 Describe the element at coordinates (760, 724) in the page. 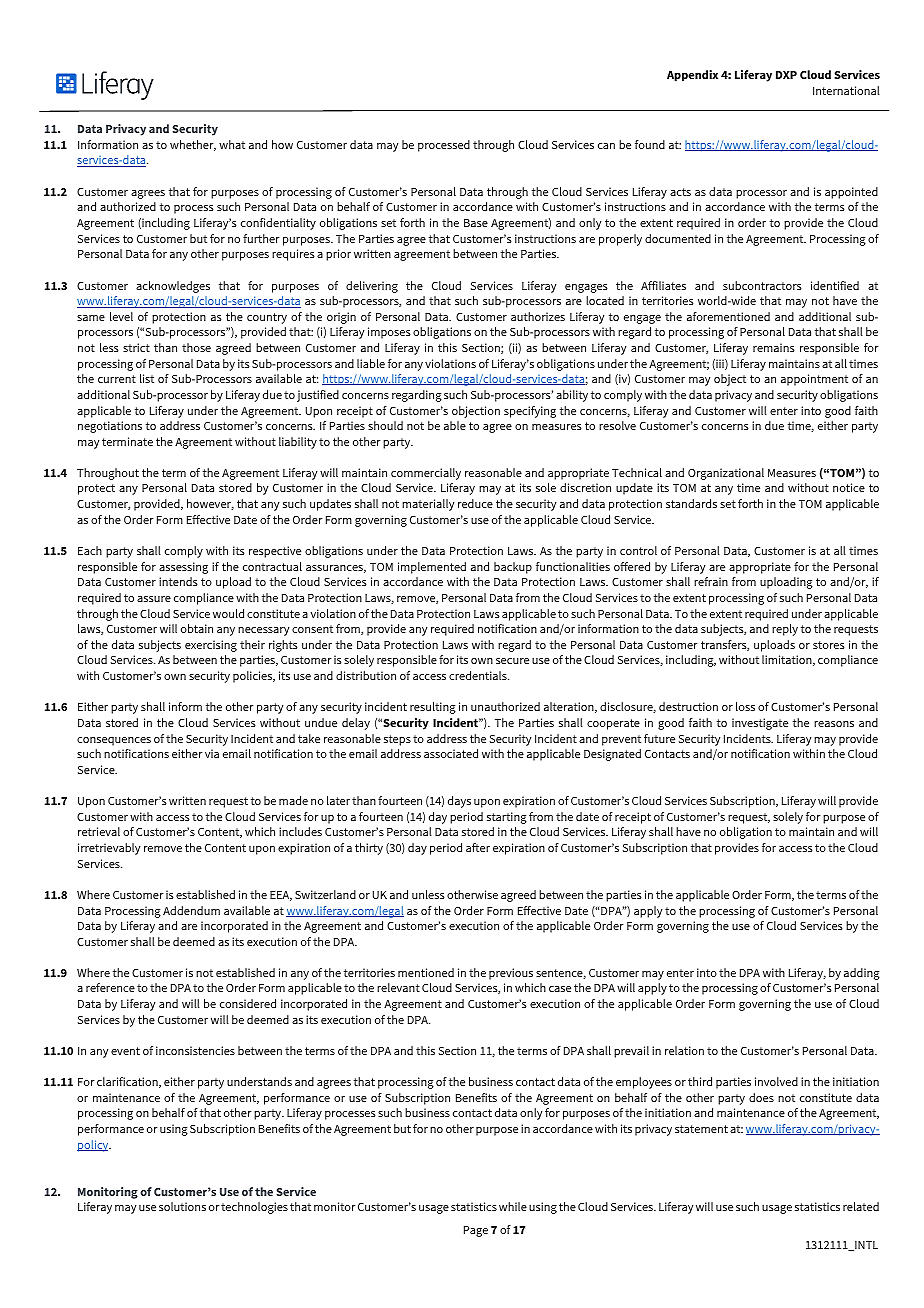

I see `investigate` at that location.
